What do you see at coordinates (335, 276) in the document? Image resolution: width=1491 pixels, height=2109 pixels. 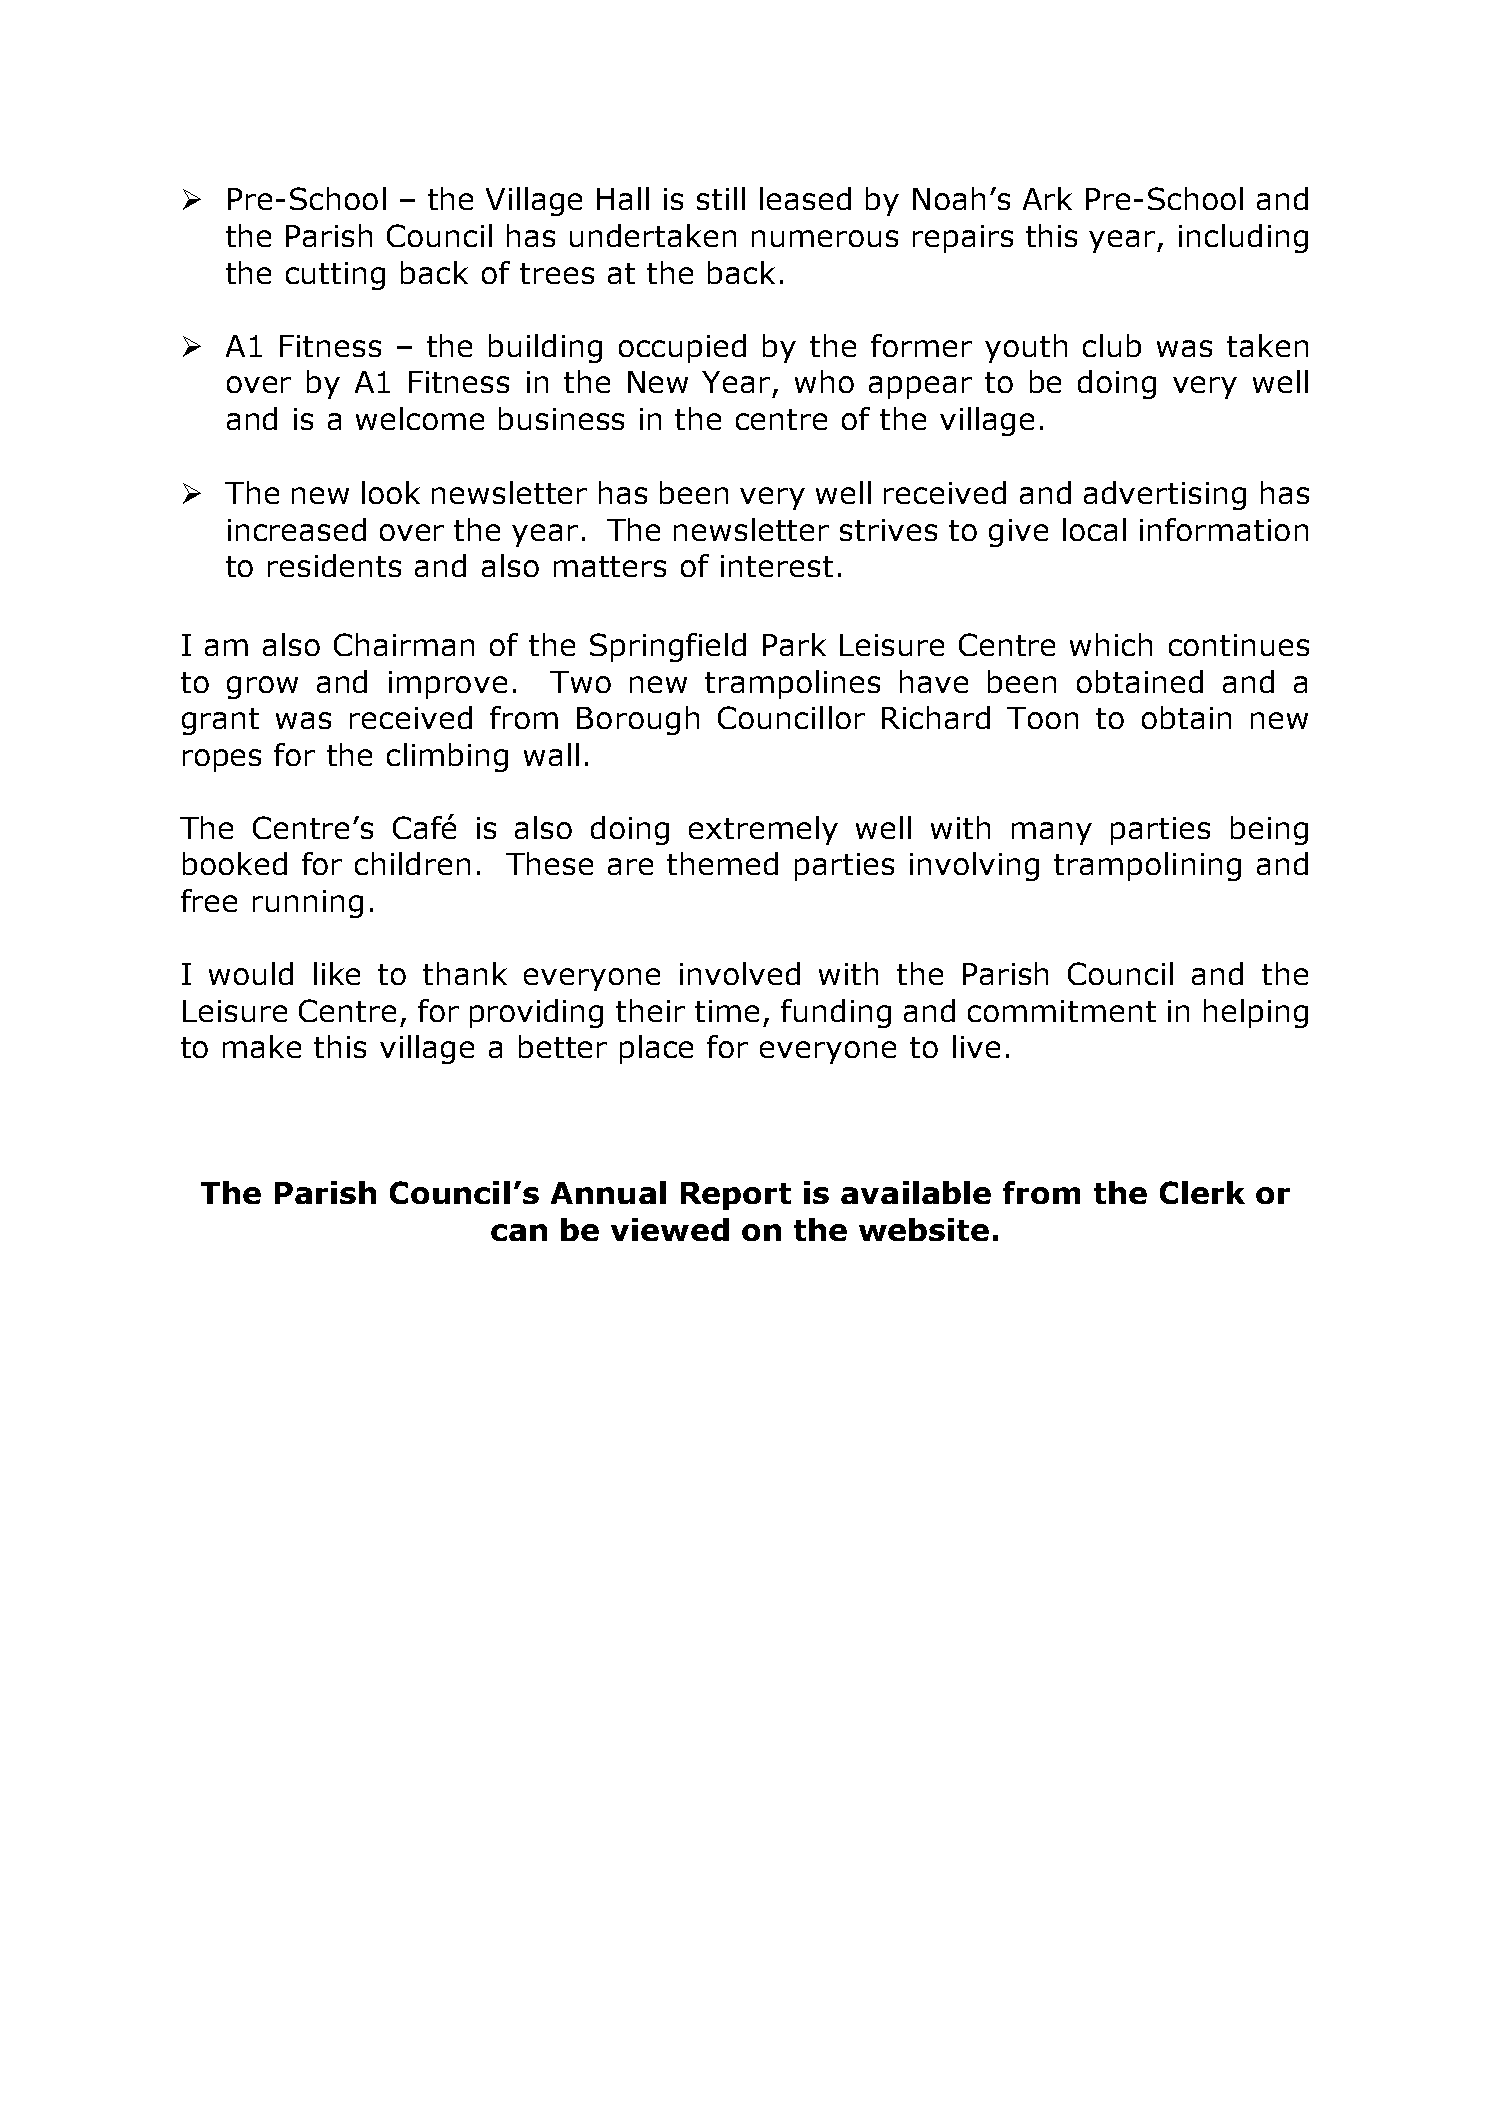 I see `cutting` at bounding box center [335, 276].
